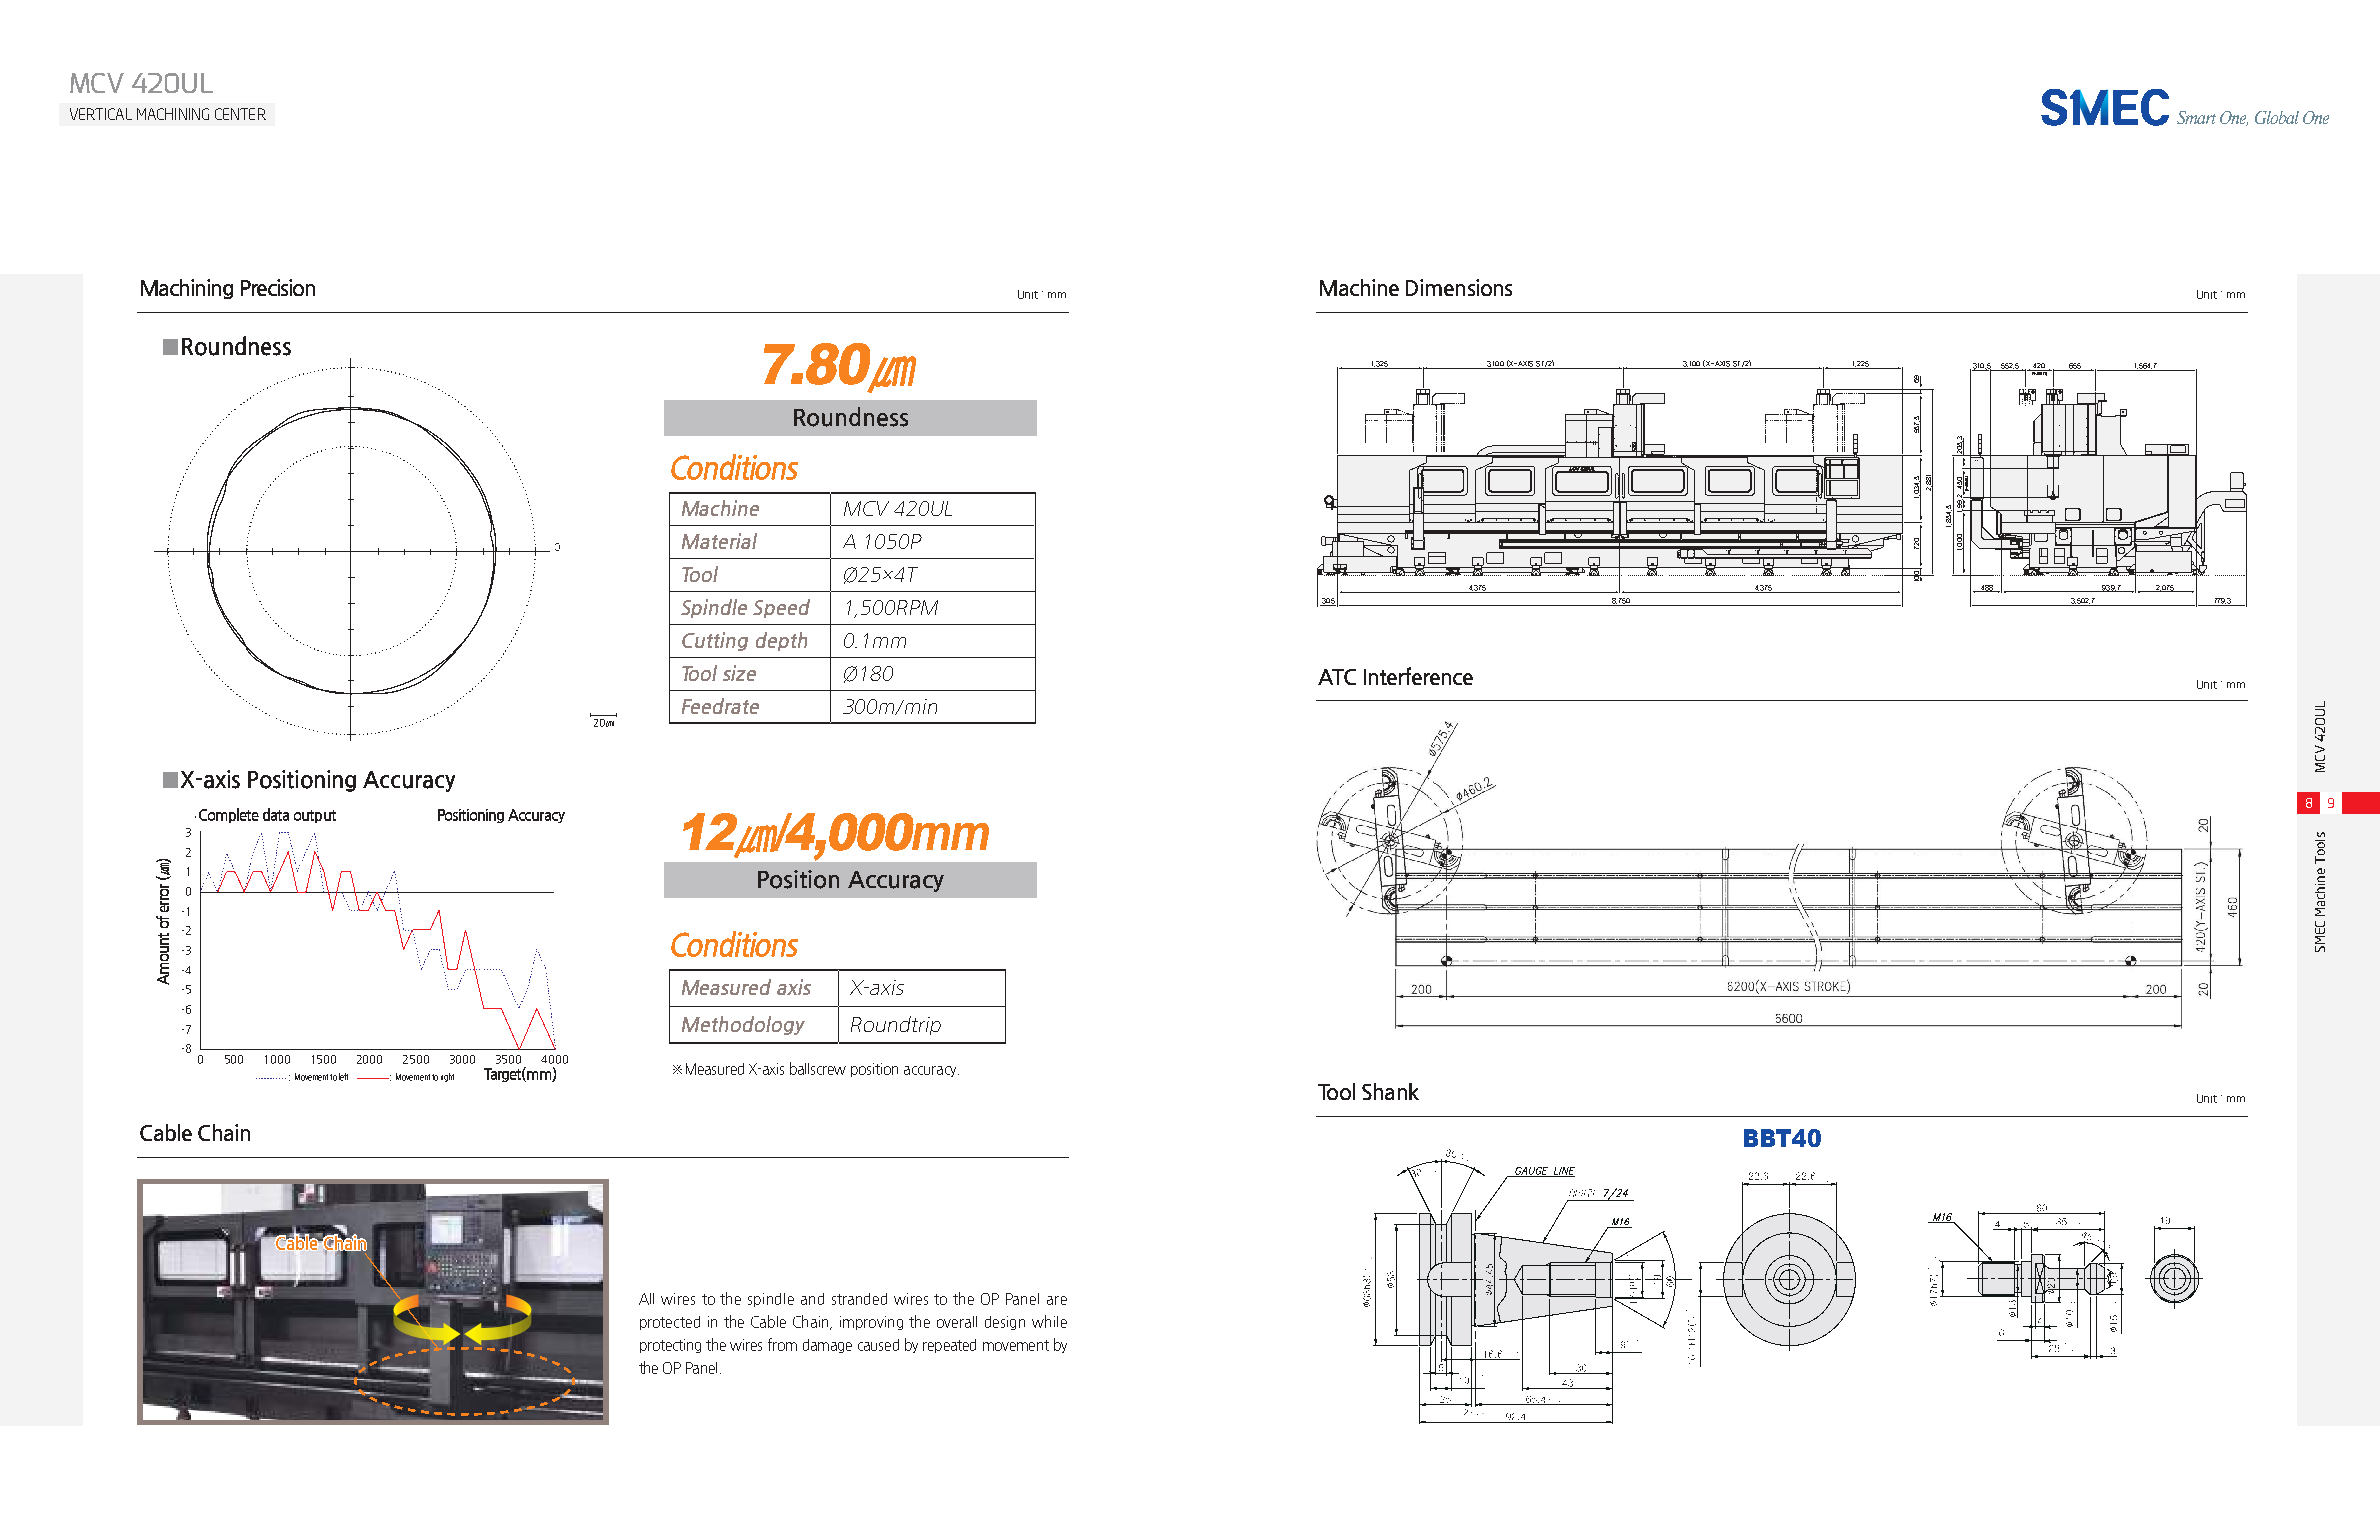 The width and height of the image is (2380, 1535). I want to click on output, so click(315, 816).
